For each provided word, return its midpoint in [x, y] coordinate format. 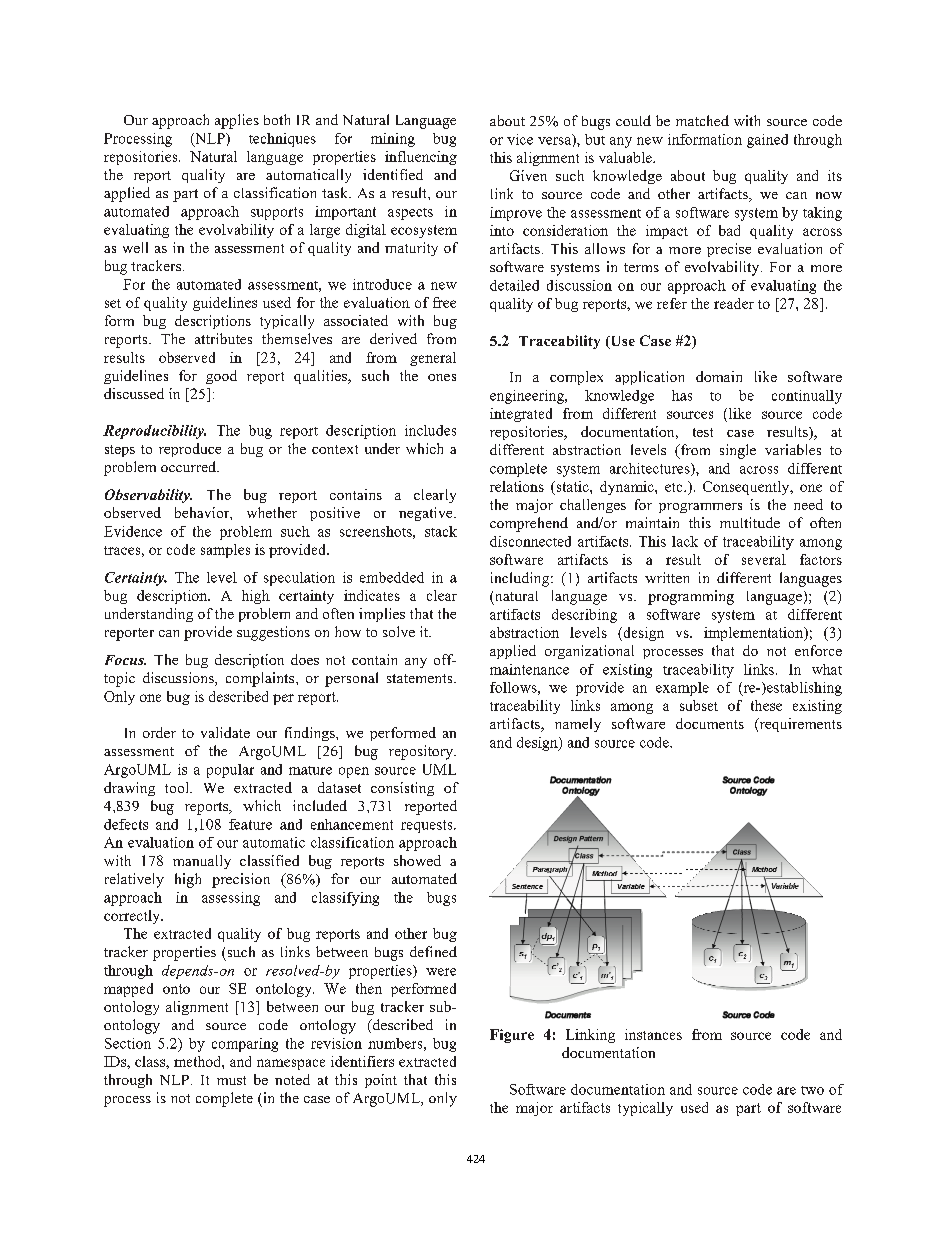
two [812, 1090]
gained [767, 141]
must [231, 1080]
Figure [512, 1036]
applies [237, 121]
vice [520, 139]
